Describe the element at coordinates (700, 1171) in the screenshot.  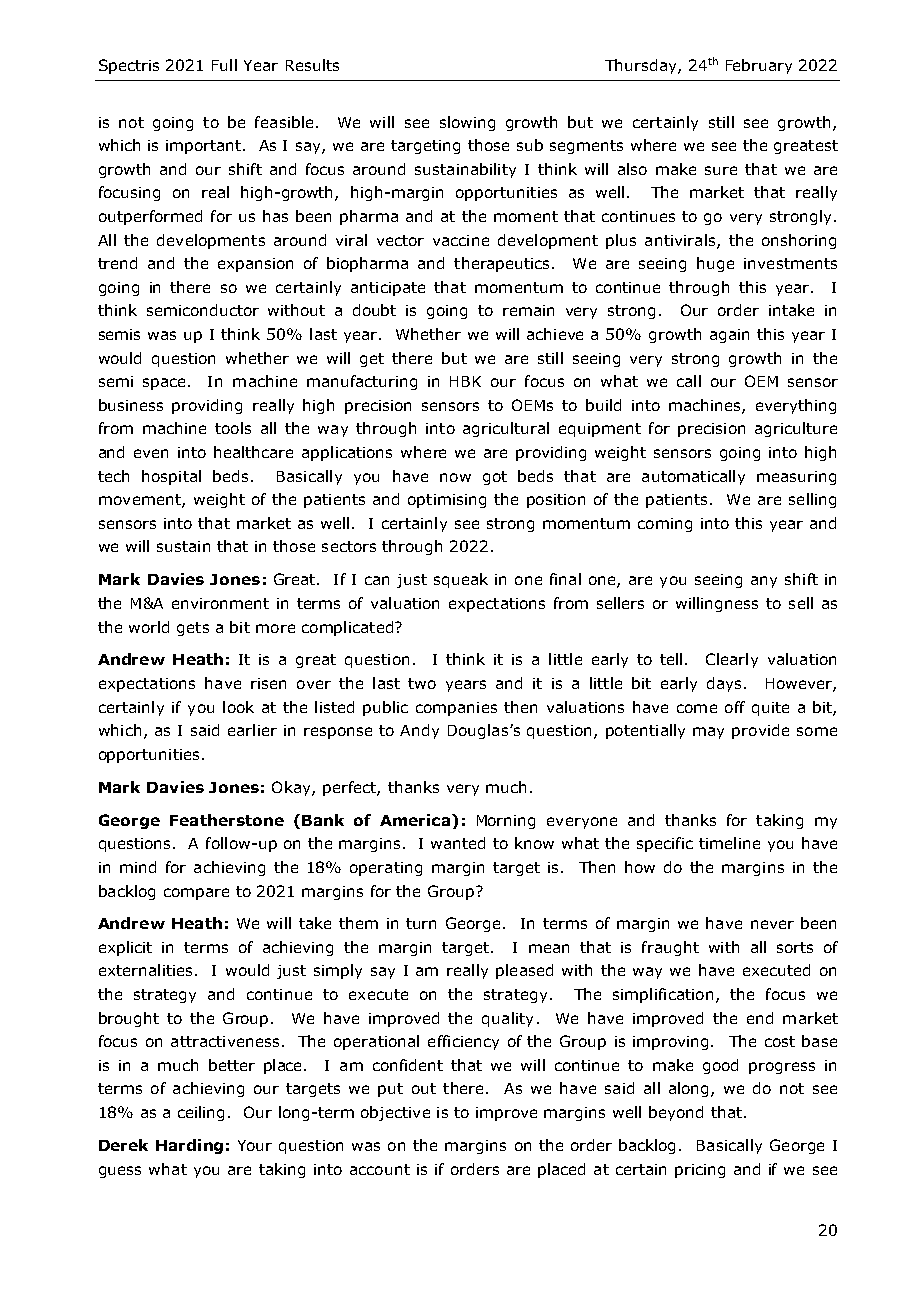
I see `pricing` at that location.
